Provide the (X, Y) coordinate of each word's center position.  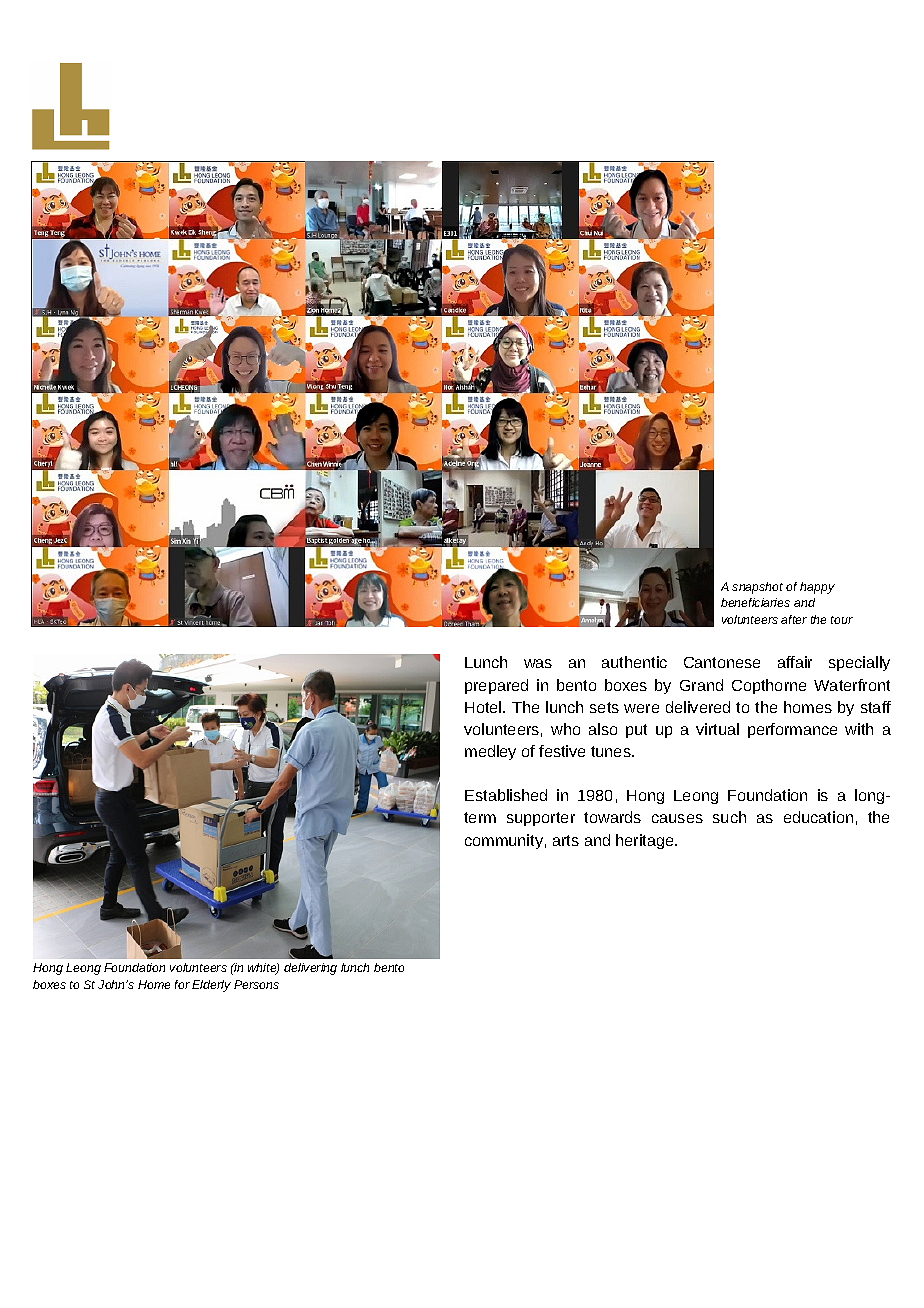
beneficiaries (755, 602)
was (538, 663)
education (818, 817)
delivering (310, 969)
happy (817, 588)
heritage (646, 841)
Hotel (484, 707)
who (565, 729)
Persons (256, 984)
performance (792, 730)
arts (566, 840)
